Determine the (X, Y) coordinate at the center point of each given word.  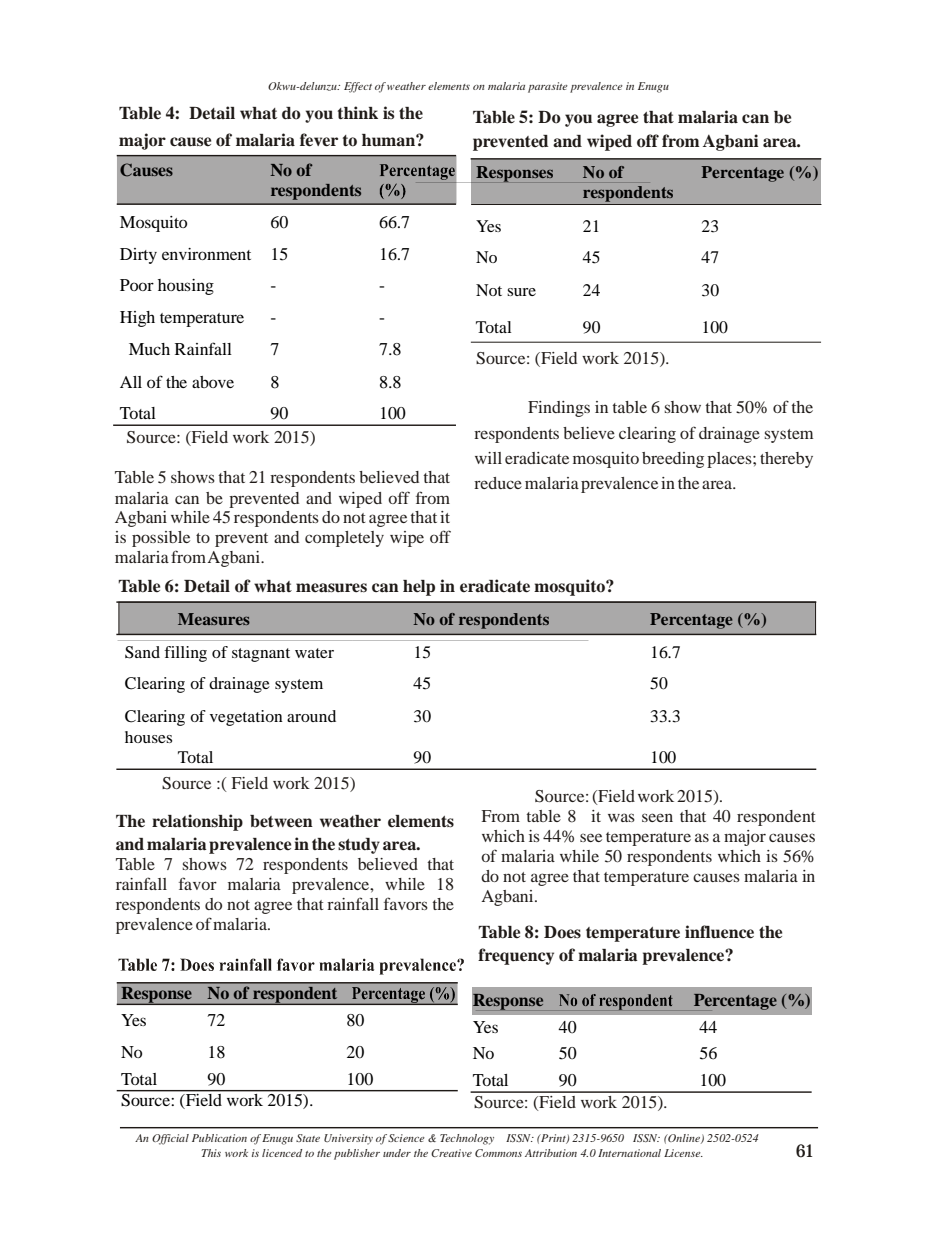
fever (319, 140)
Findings (559, 409)
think (358, 112)
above (213, 382)
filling (185, 654)
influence (719, 932)
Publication (219, 1138)
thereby (786, 460)
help (419, 588)
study (359, 846)
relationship (197, 822)
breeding (673, 460)
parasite (548, 87)
